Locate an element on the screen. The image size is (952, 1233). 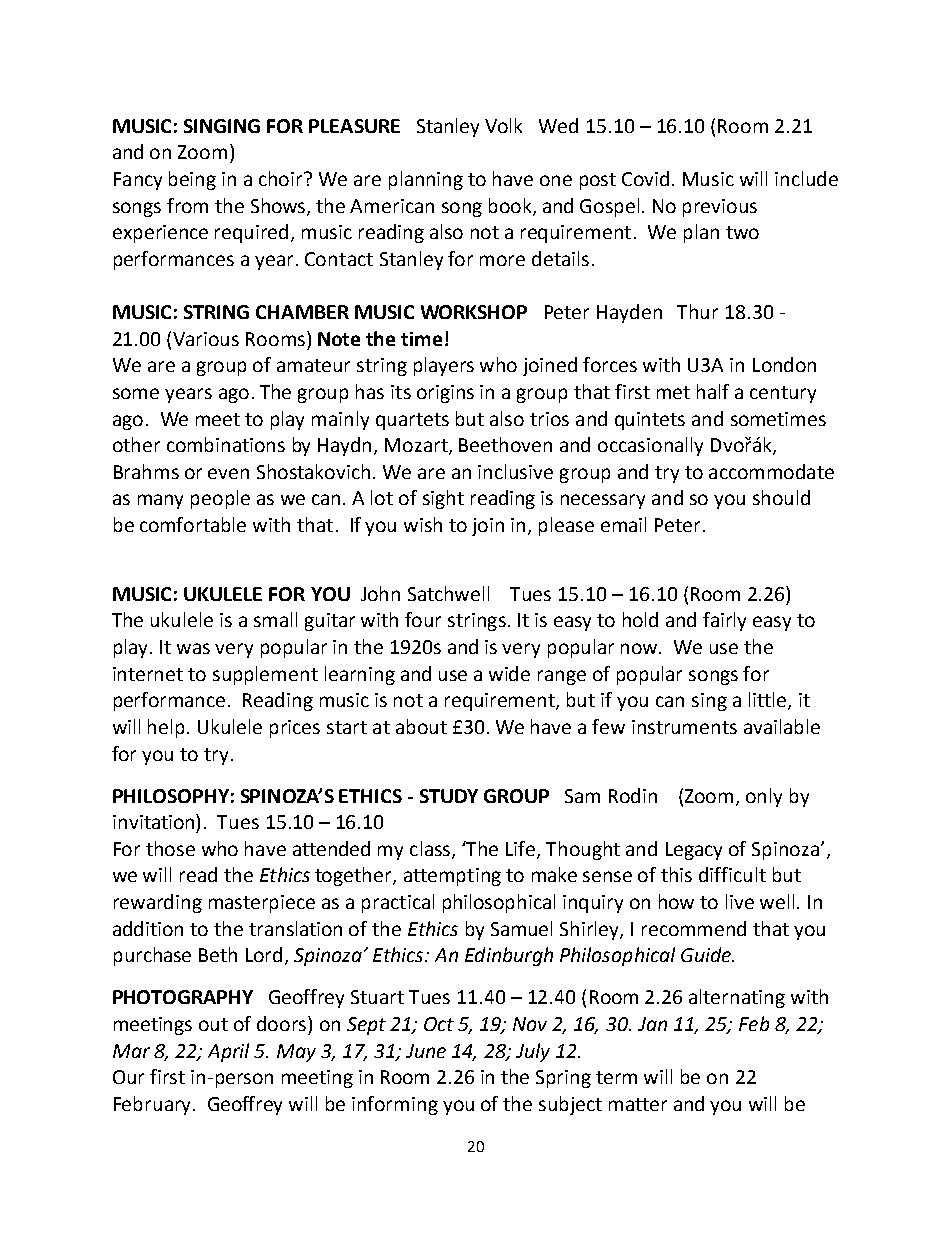
June is located at coordinates (426, 1051).
